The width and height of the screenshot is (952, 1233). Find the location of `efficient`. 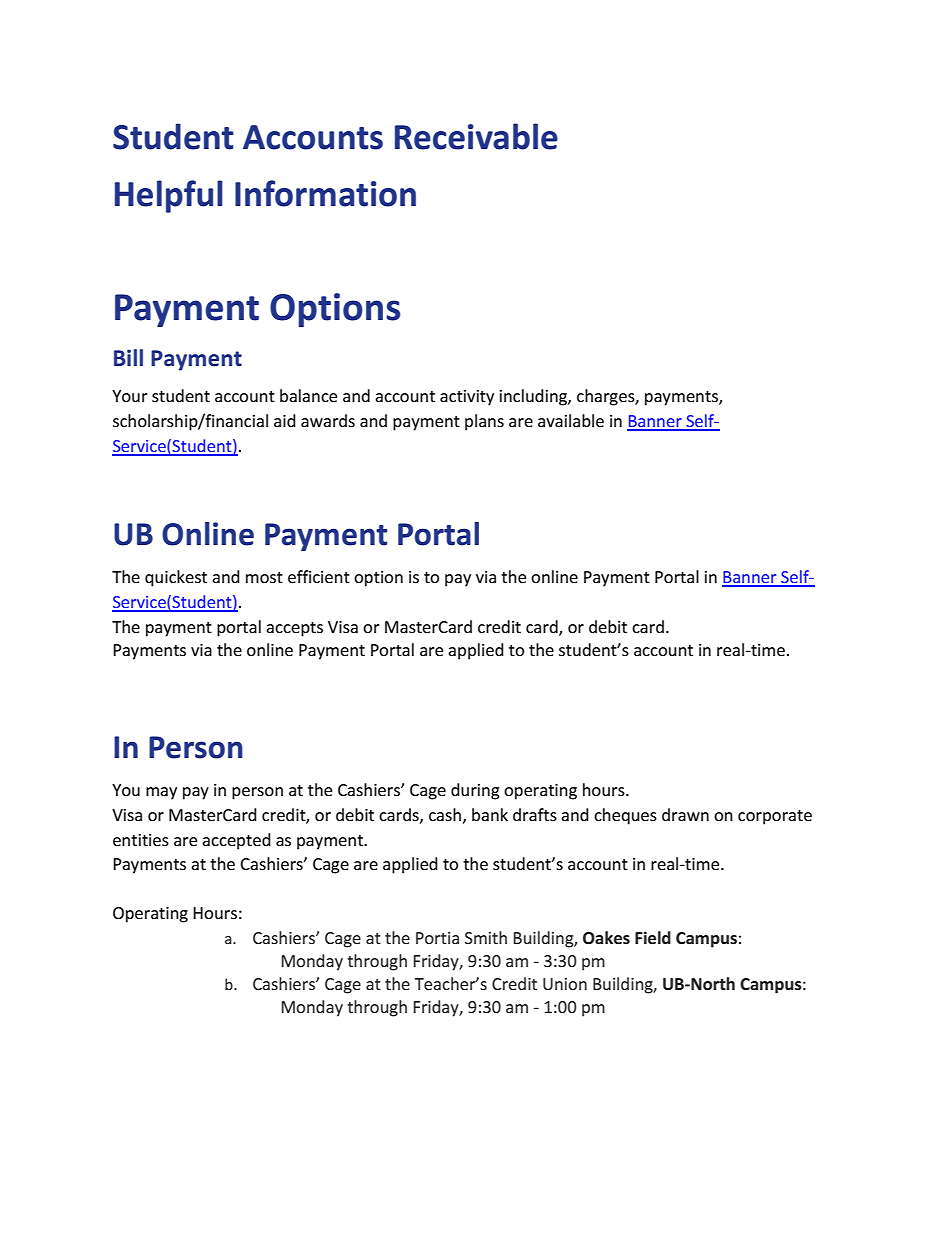

efficient is located at coordinates (319, 576).
